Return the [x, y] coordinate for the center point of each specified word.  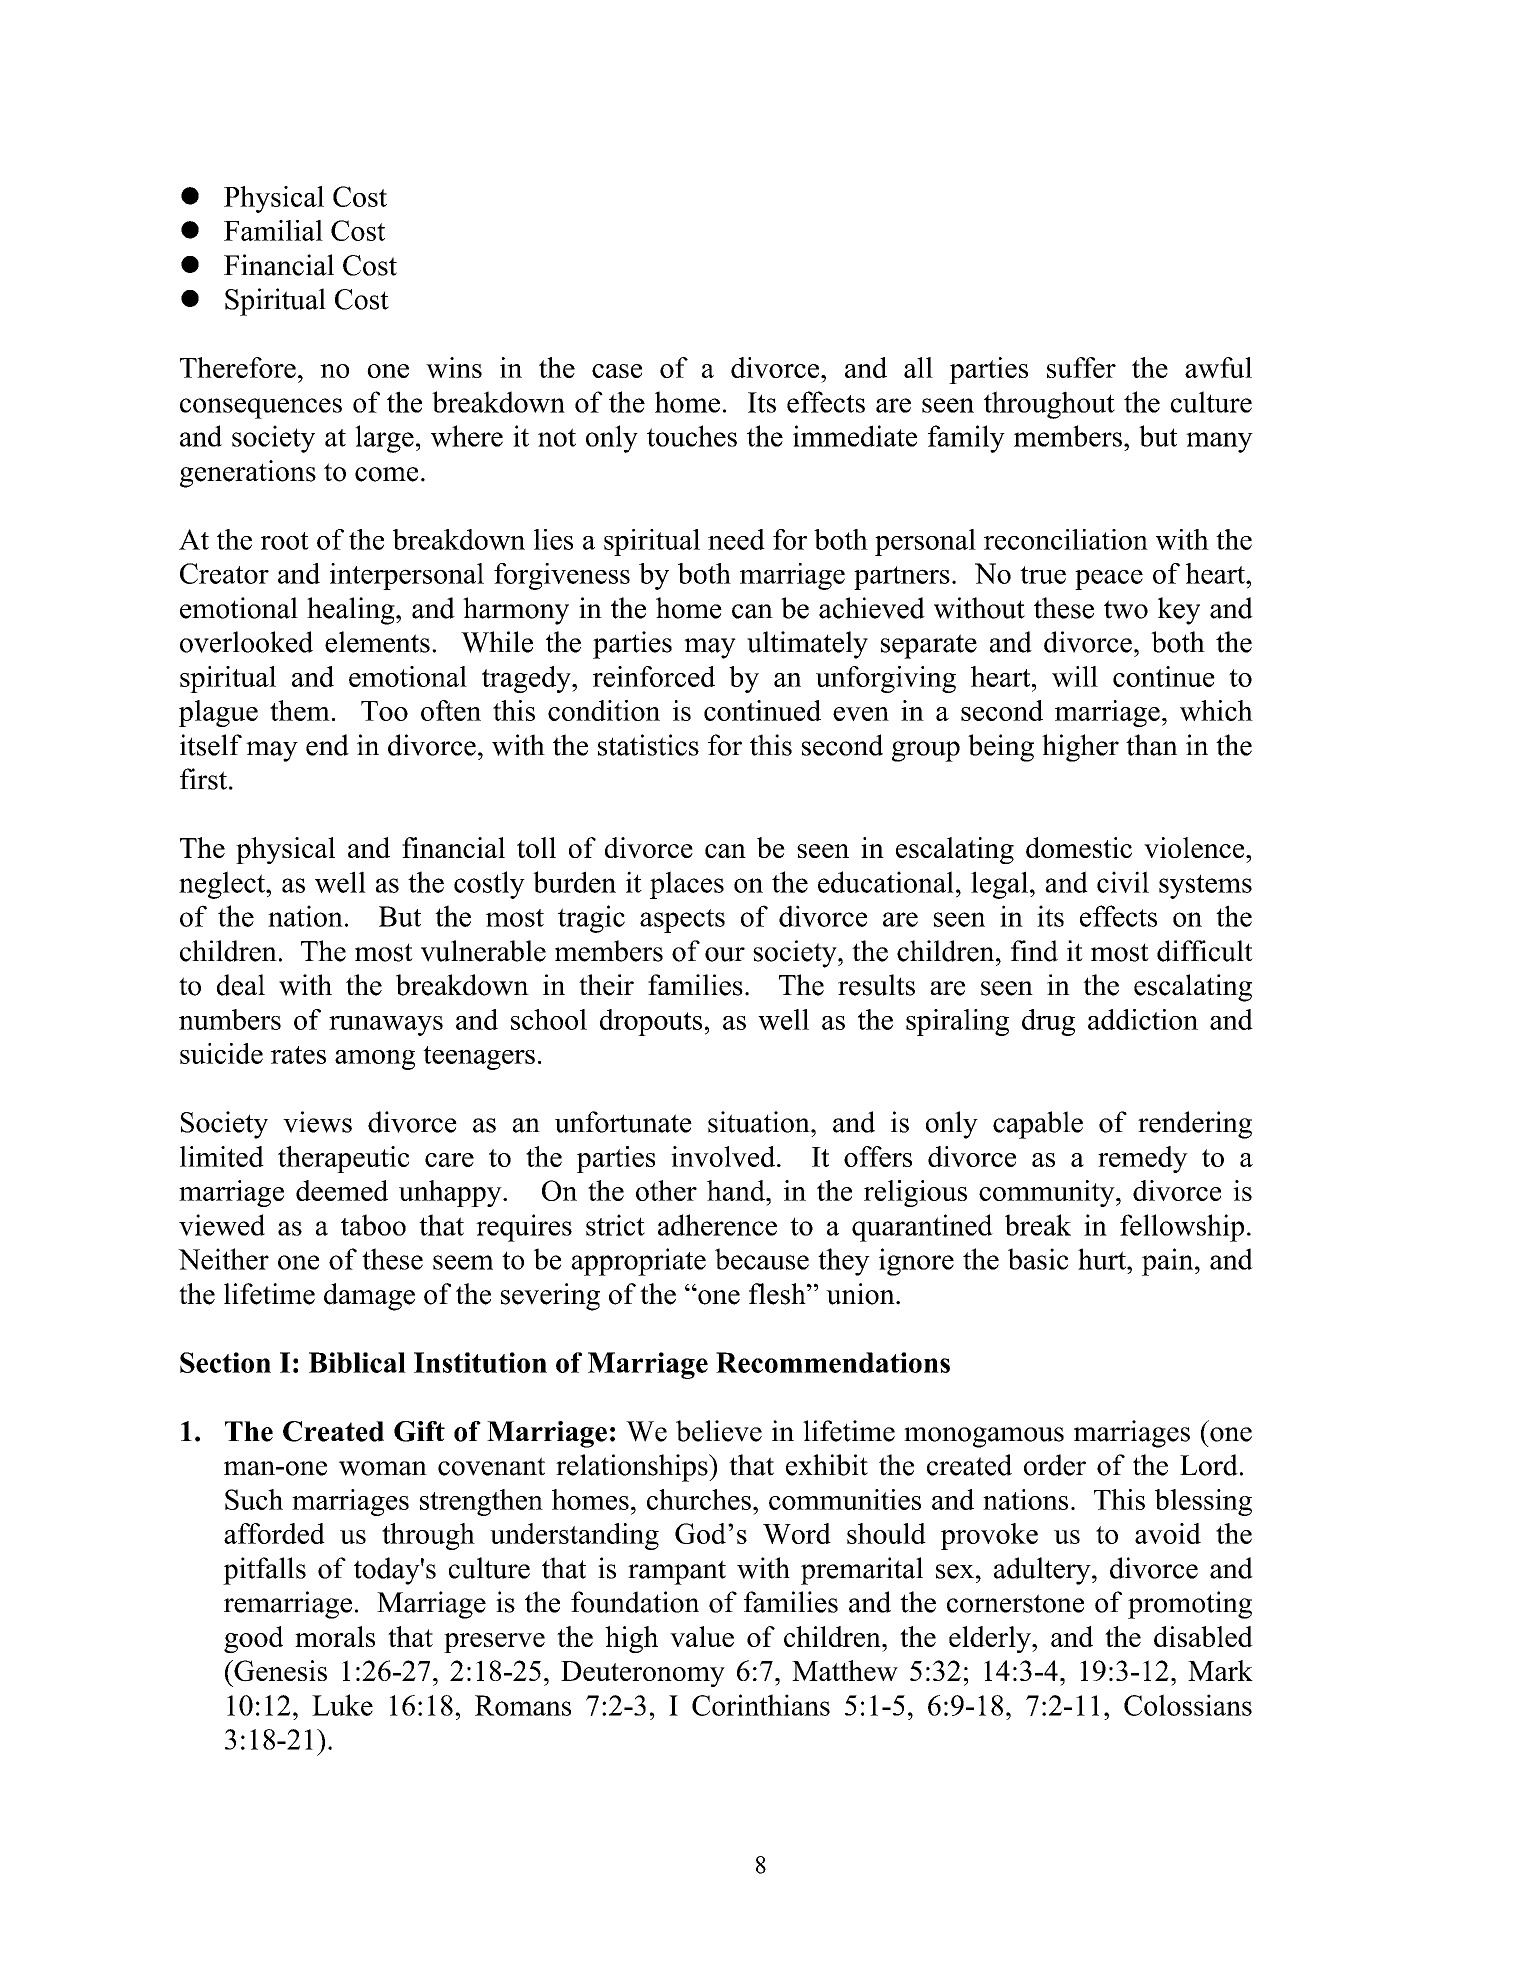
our [725, 954]
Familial [273, 230]
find [1034, 951]
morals [335, 1636]
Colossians [1188, 1705]
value [702, 1636]
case [617, 371]
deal [241, 985]
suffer [1081, 367]
